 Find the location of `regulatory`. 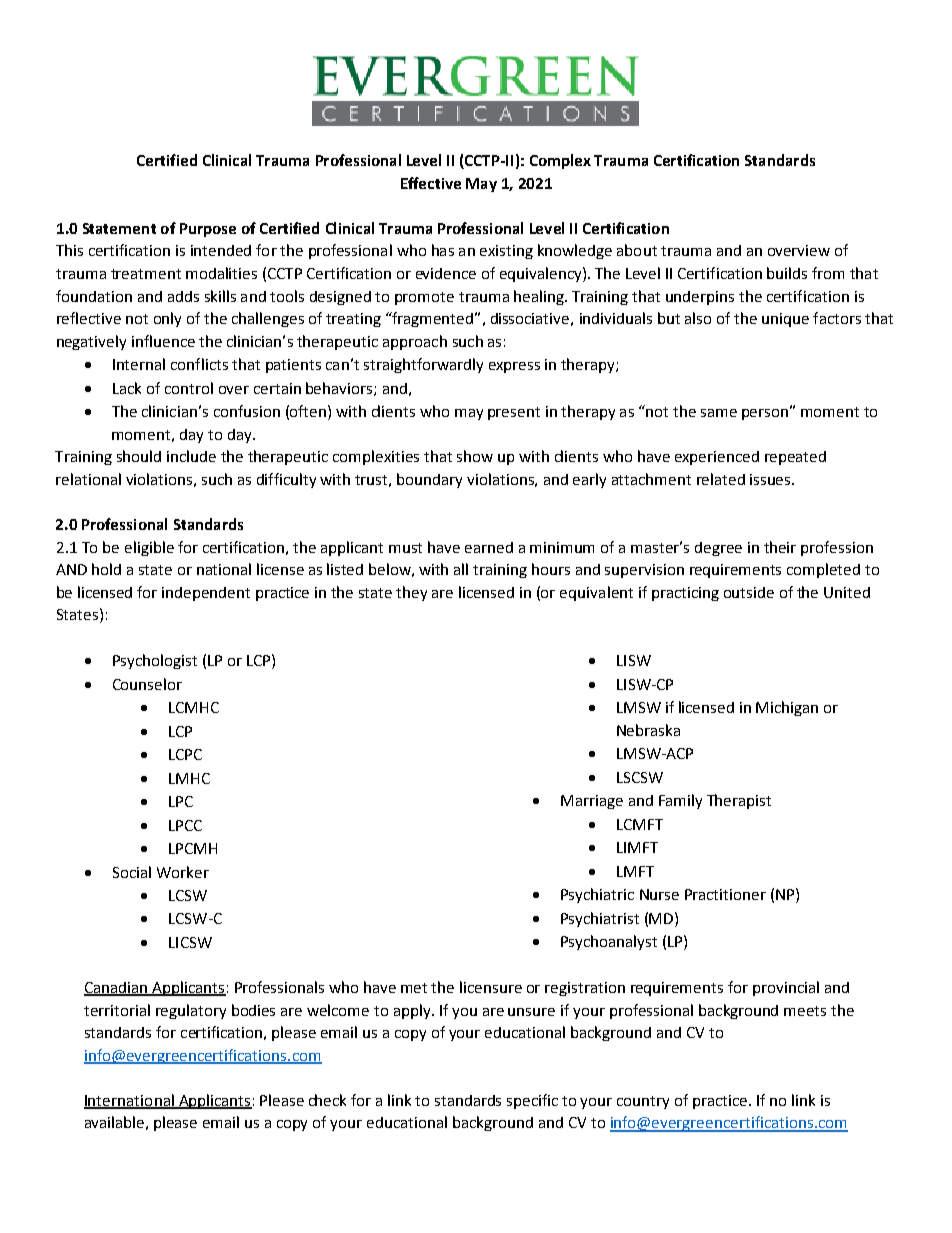

regulatory is located at coordinates (191, 1011).
